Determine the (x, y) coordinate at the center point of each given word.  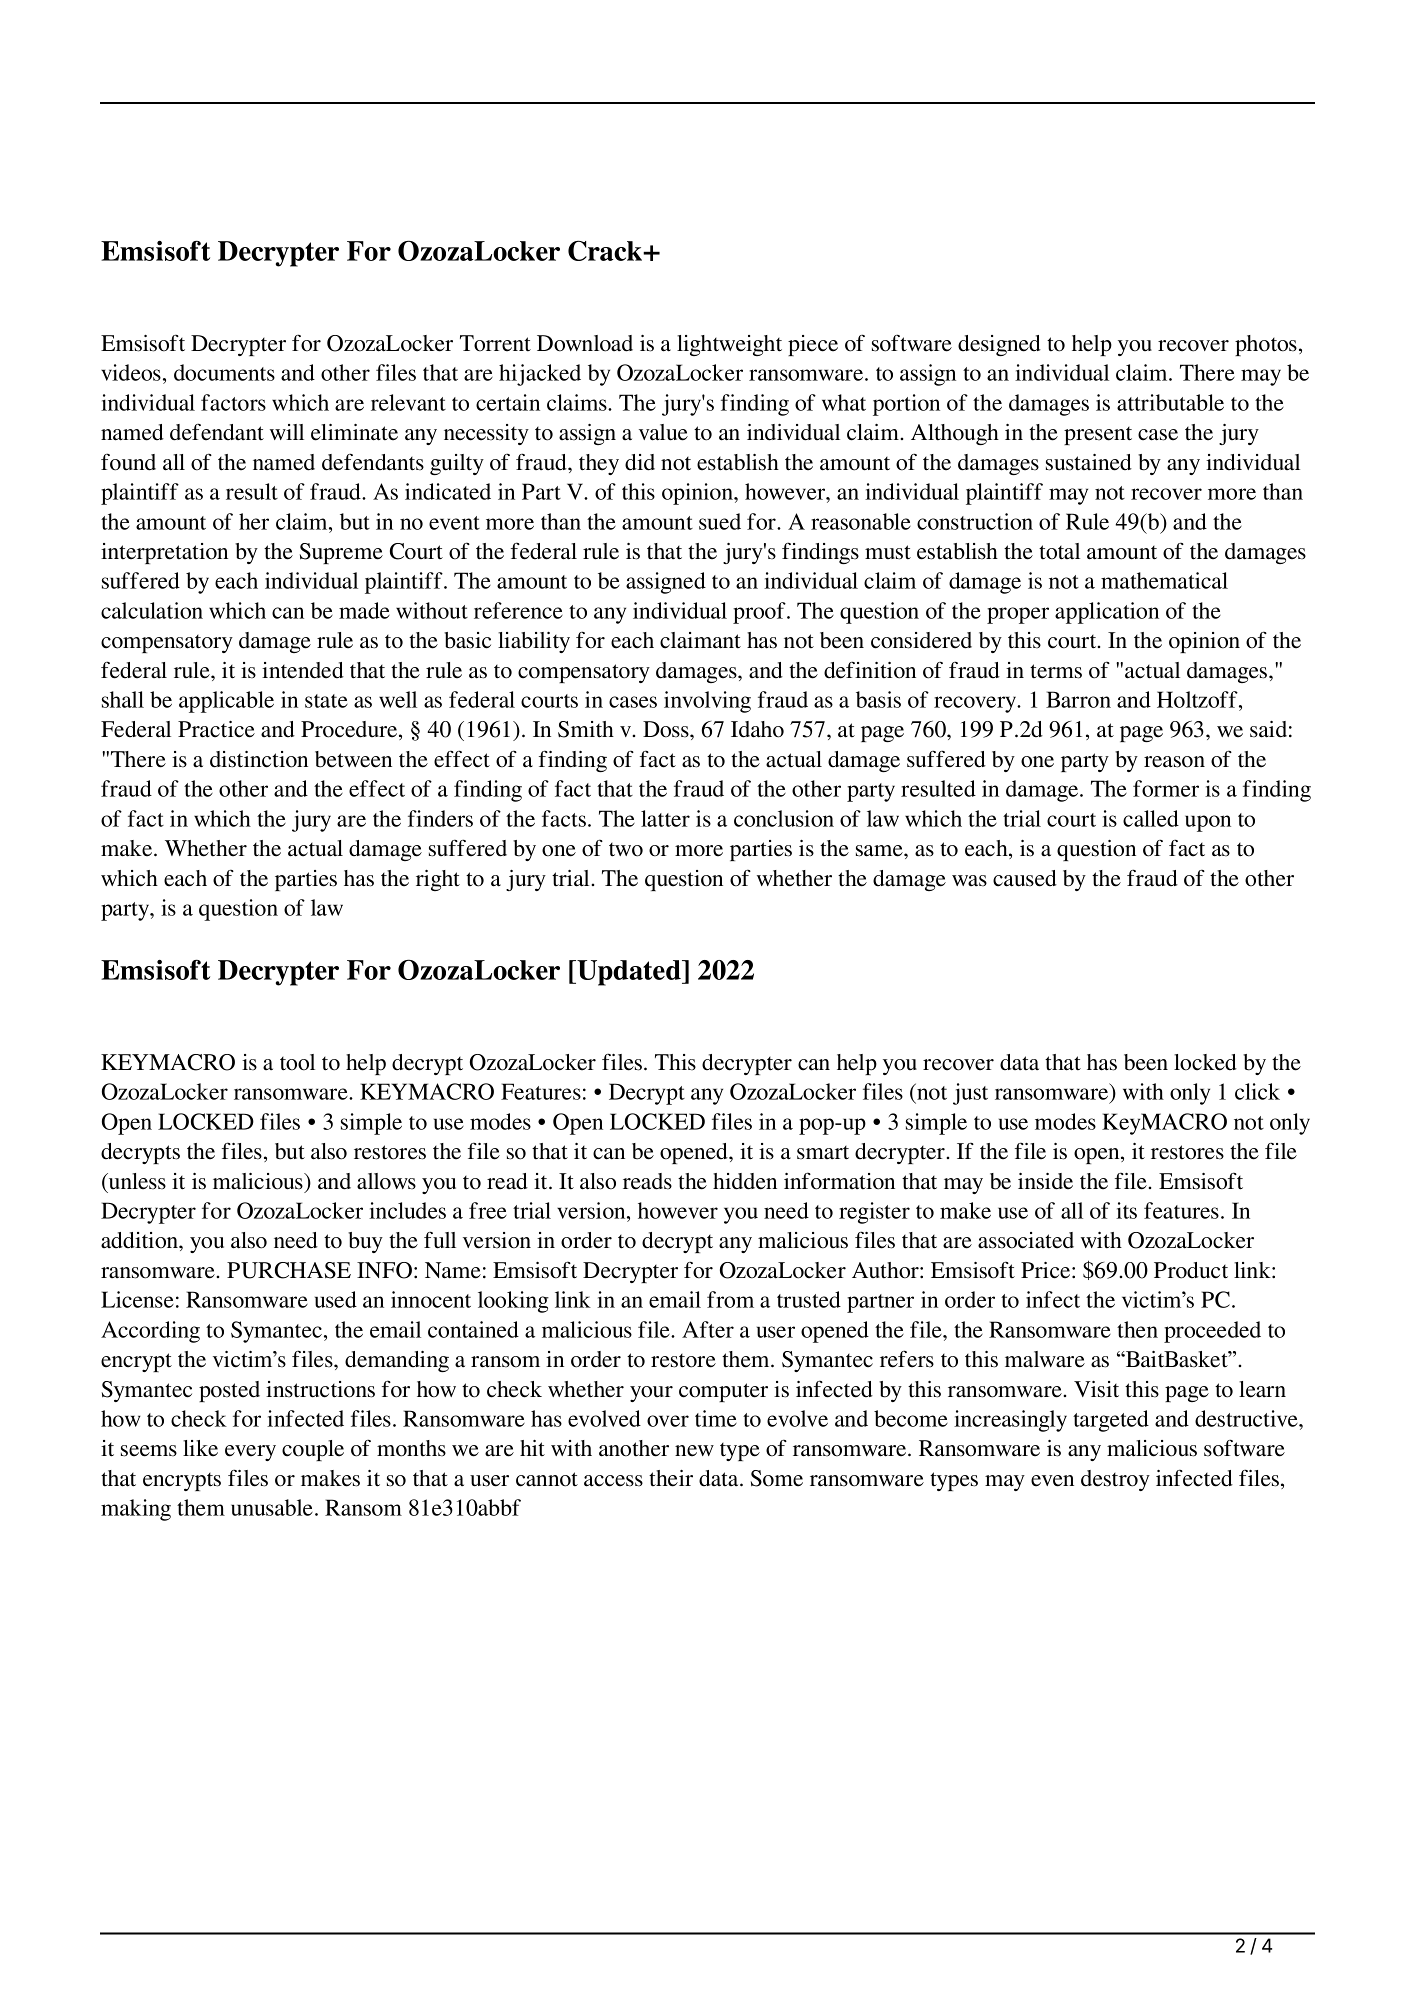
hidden (745, 1181)
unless (136, 1181)
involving (707, 702)
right (438, 880)
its (1126, 1210)
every (250, 1453)
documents (224, 372)
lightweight (729, 345)
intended (303, 670)
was (969, 881)
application (1107, 613)
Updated (629, 973)
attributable (1170, 402)
